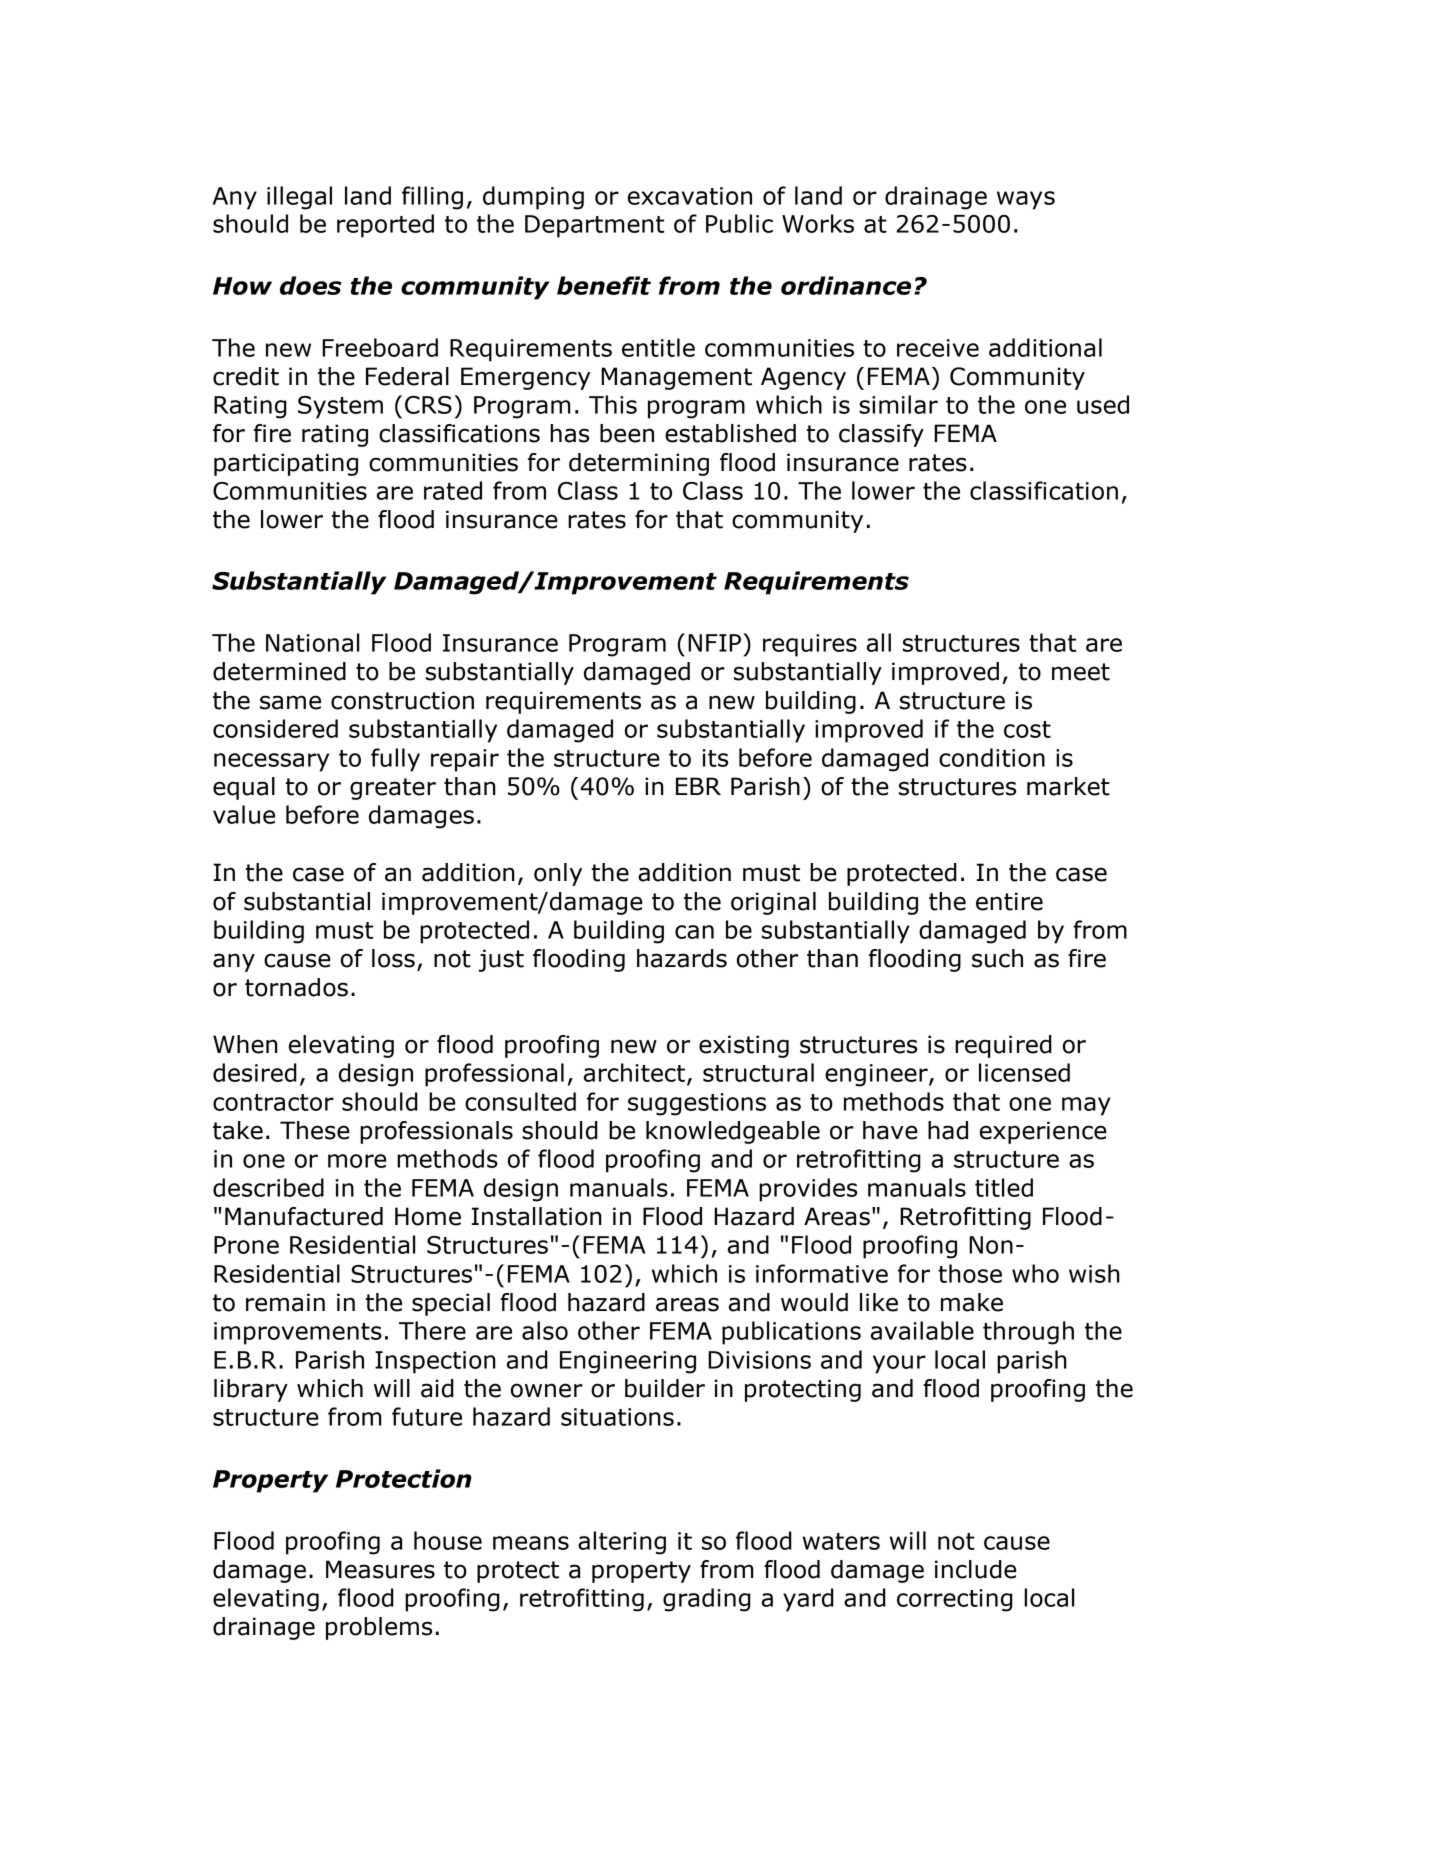 The image size is (1444, 1868). I want to click on entire, so click(1009, 901).
